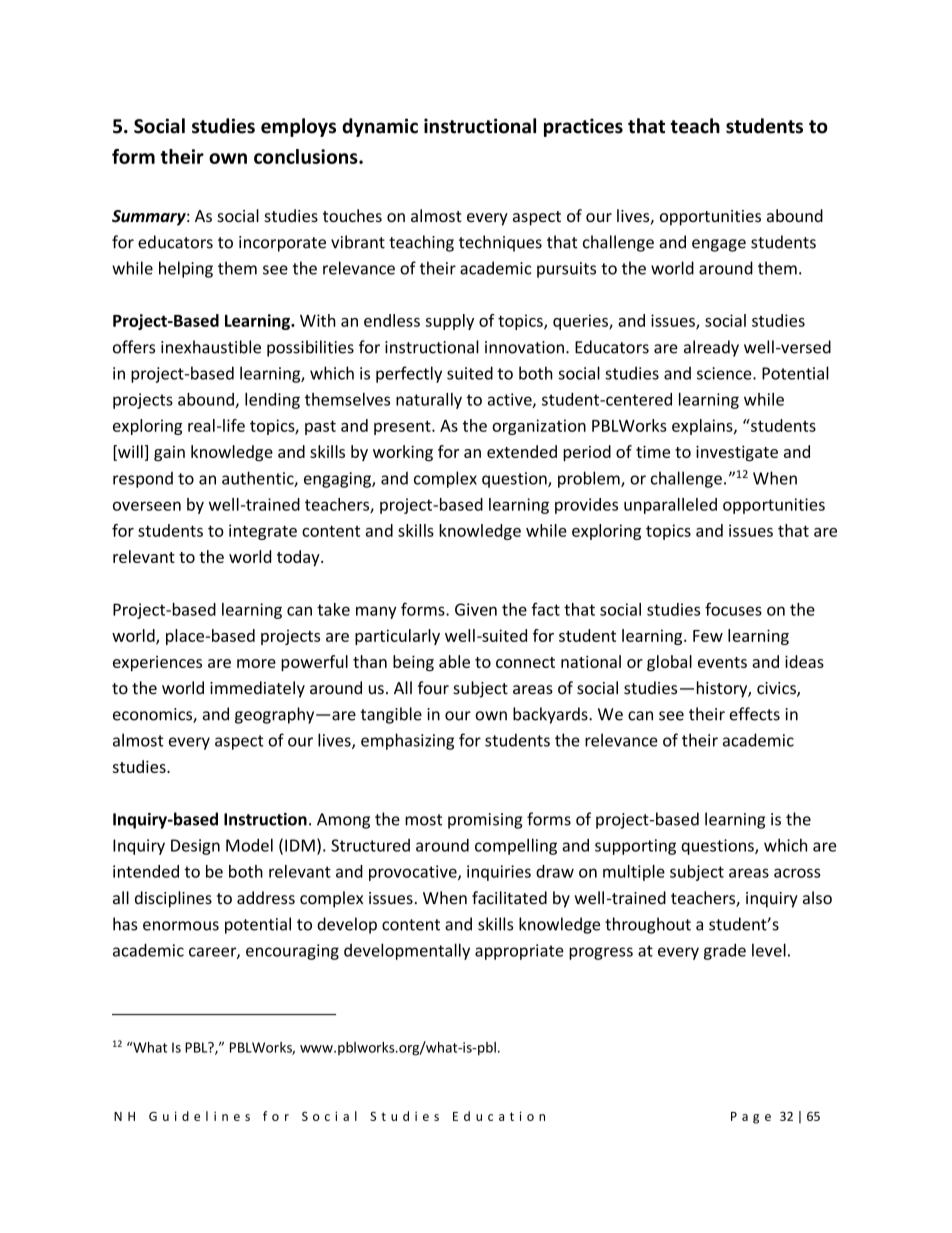 The height and width of the screenshot is (1233, 952). What do you see at coordinates (380, 127) in the screenshot?
I see `dynamic` at bounding box center [380, 127].
